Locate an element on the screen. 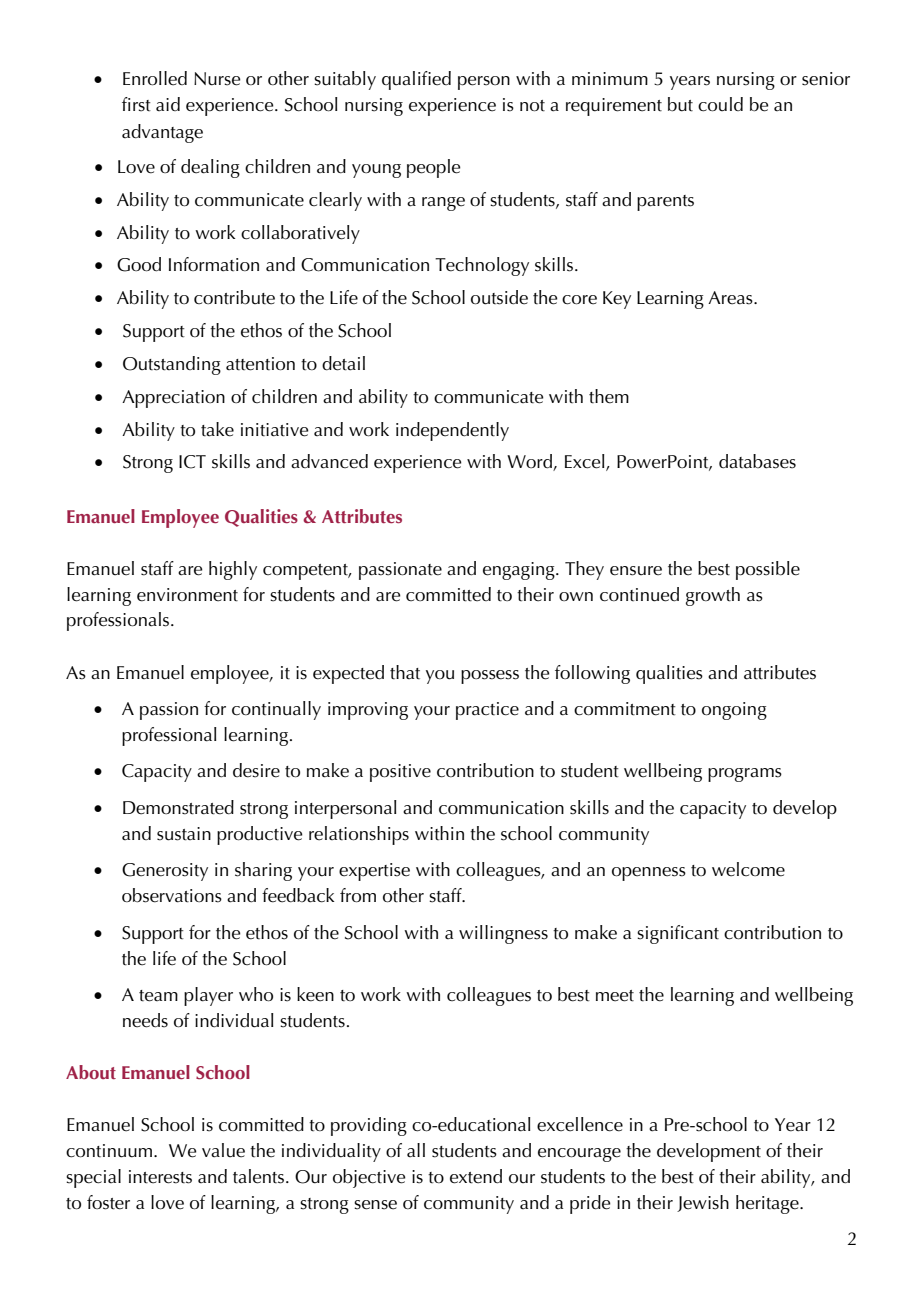 The width and height of the screenshot is (924, 1308). qualified is located at coordinates (416, 80).
